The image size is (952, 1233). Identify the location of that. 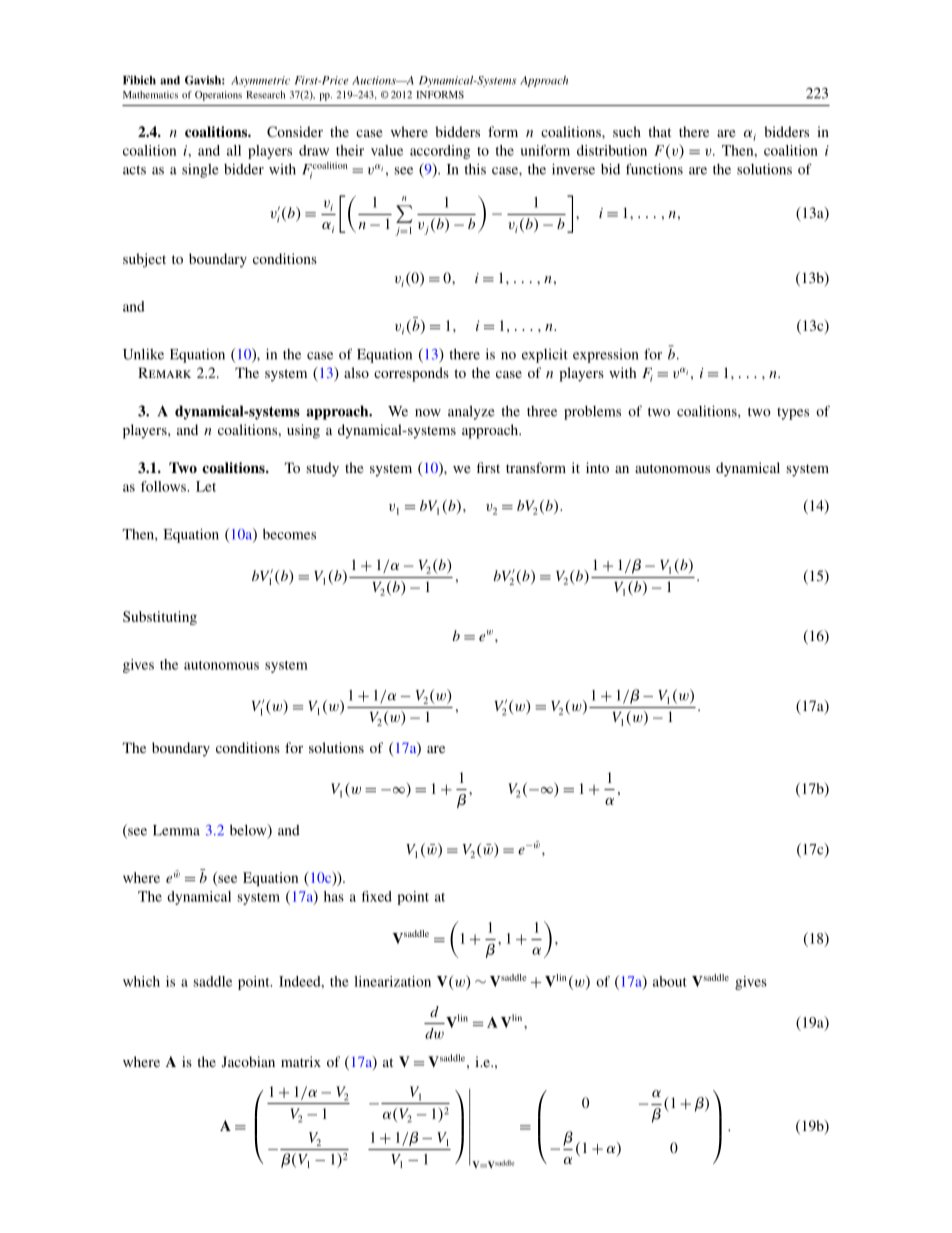
(659, 131).
